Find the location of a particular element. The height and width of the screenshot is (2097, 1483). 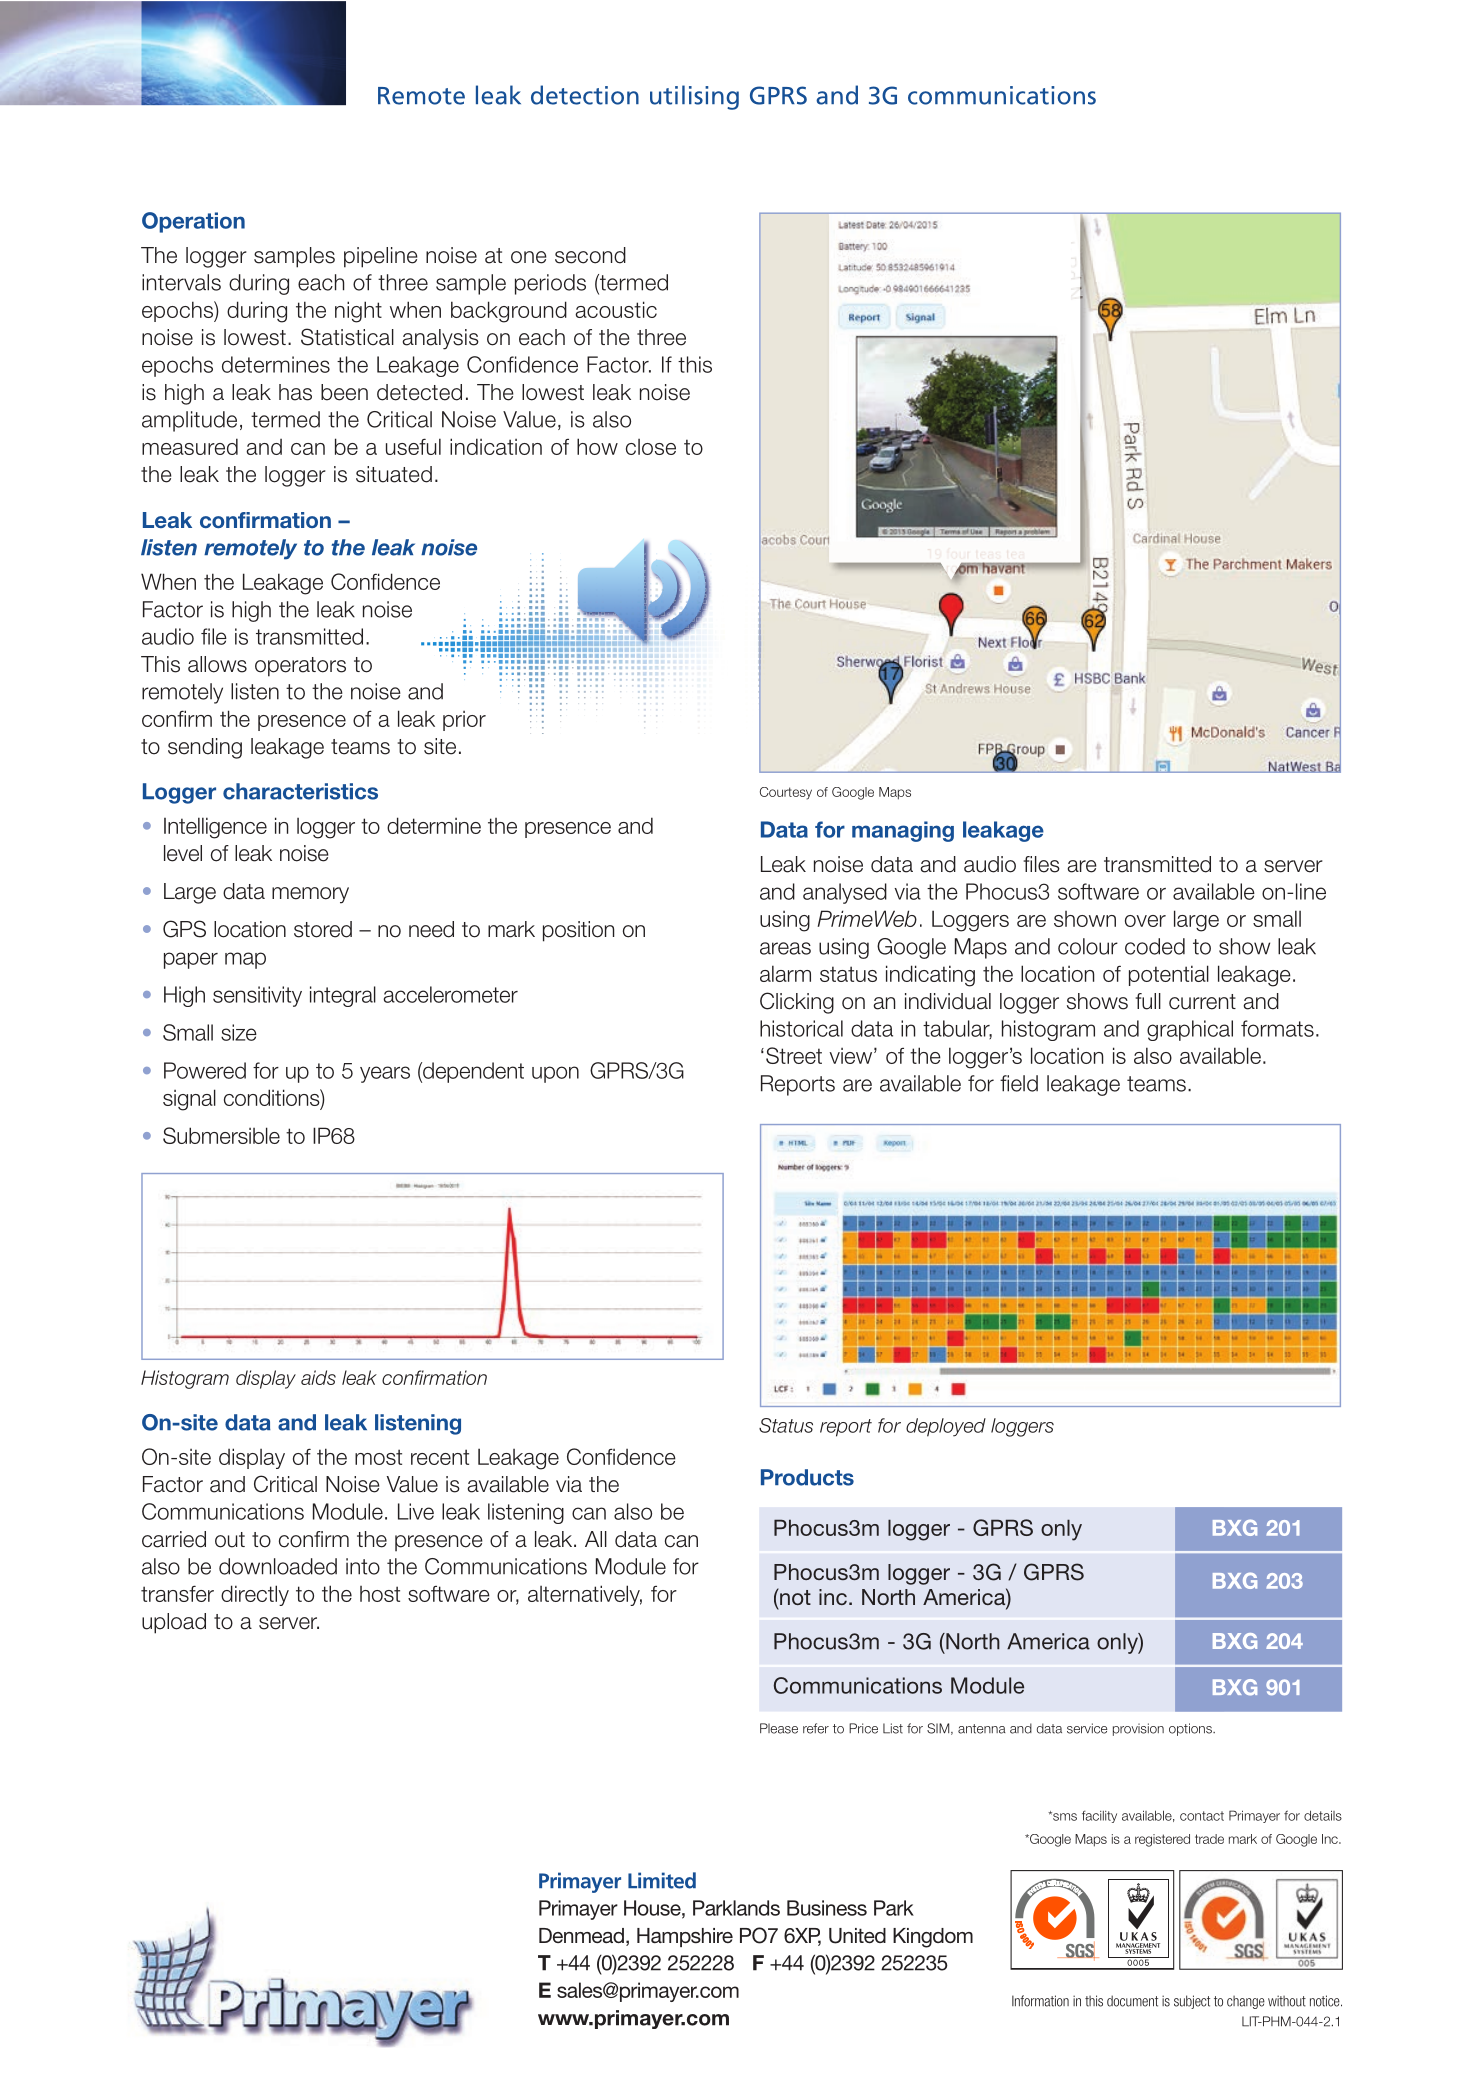

Products is located at coordinates (807, 1477).
